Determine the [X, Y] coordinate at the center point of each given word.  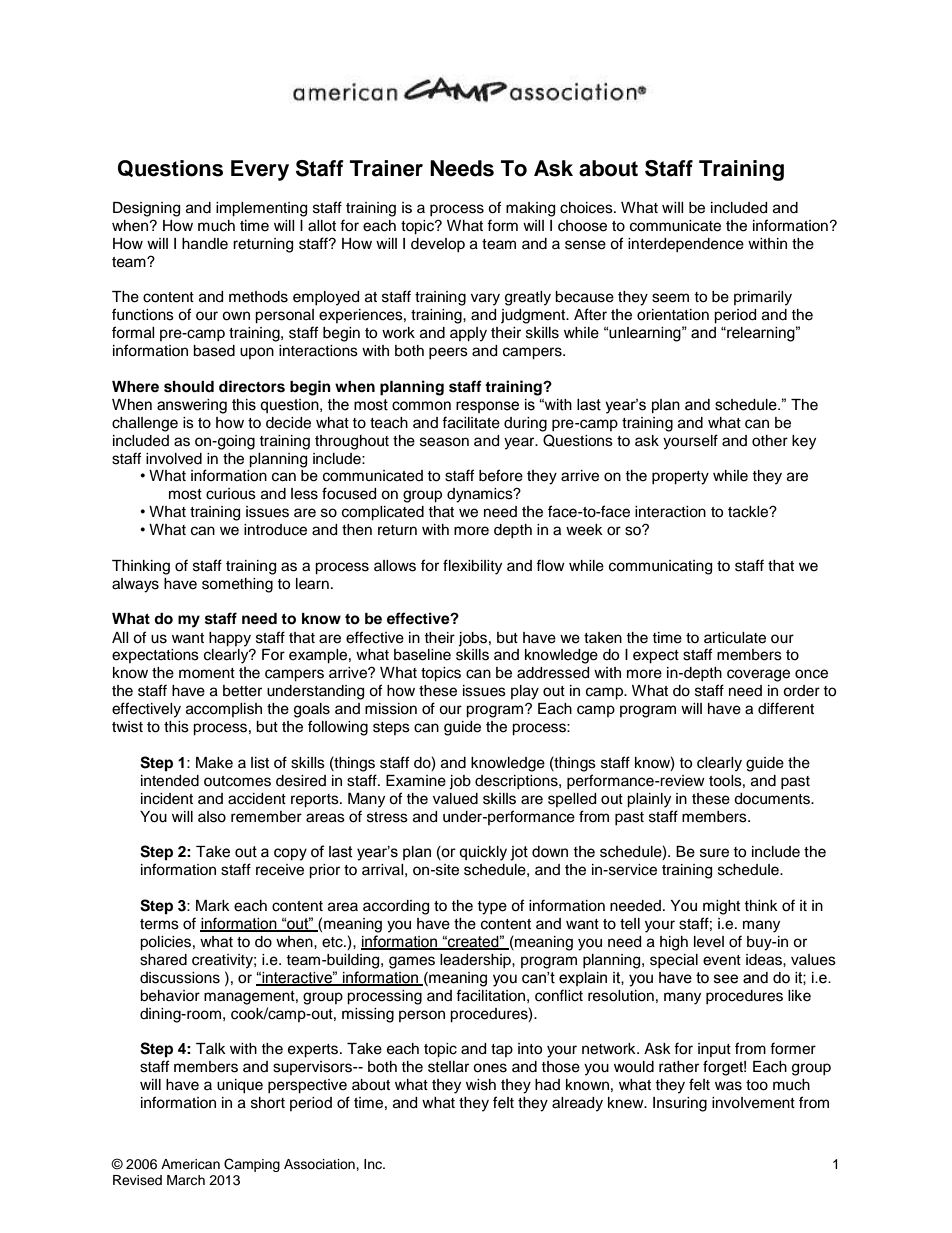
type [492, 908]
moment [207, 673]
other [770, 441]
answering [192, 406]
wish [481, 1085]
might [721, 907]
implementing [261, 209]
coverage [758, 675]
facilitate [471, 422]
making [530, 209]
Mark [213, 906]
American [190, 1164]
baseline [422, 655]
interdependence [686, 245]
